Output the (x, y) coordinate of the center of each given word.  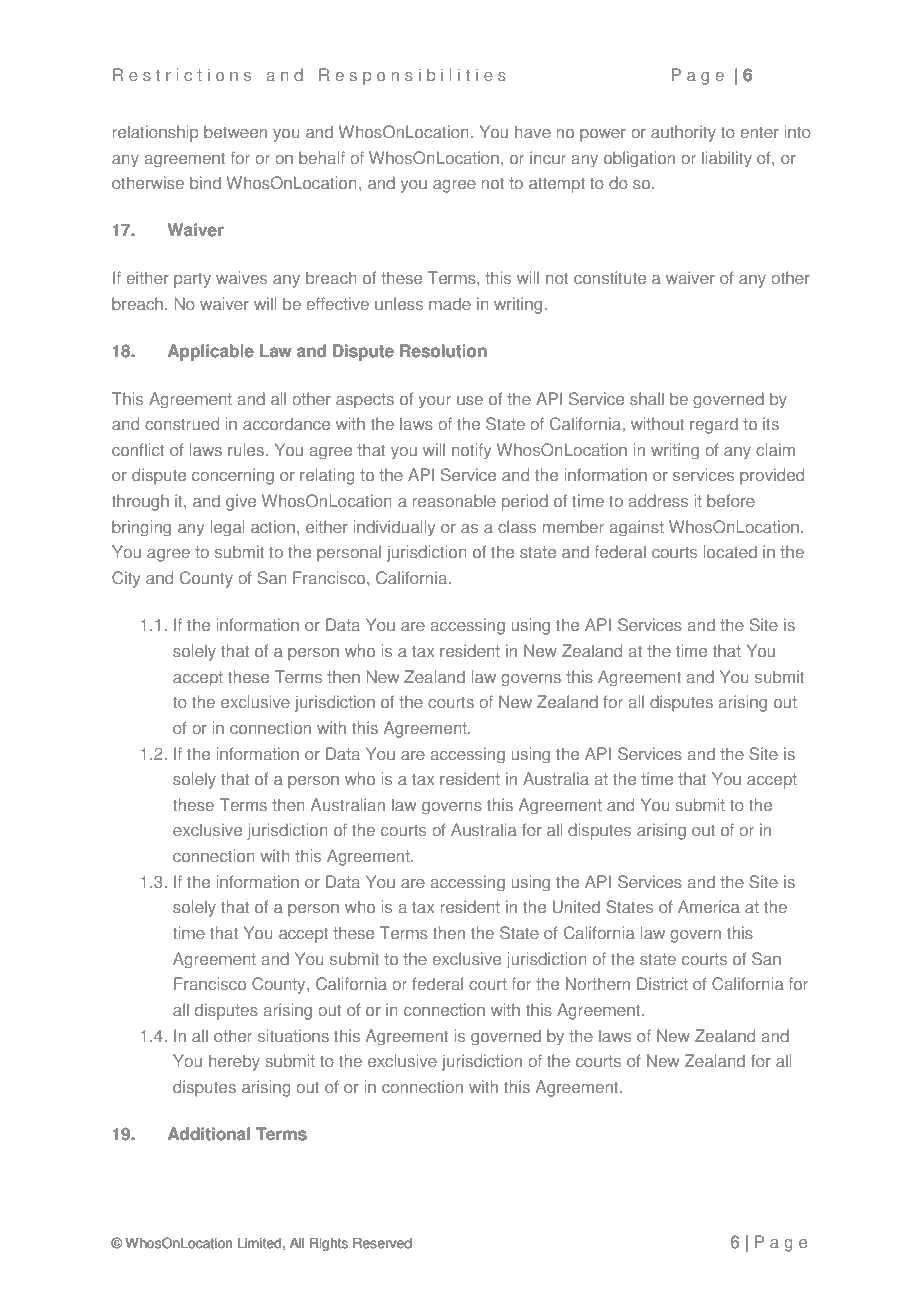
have (533, 132)
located (730, 552)
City (126, 579)
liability (727, 159)
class (517, 527)
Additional (209, 1134)
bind (205, 183)
